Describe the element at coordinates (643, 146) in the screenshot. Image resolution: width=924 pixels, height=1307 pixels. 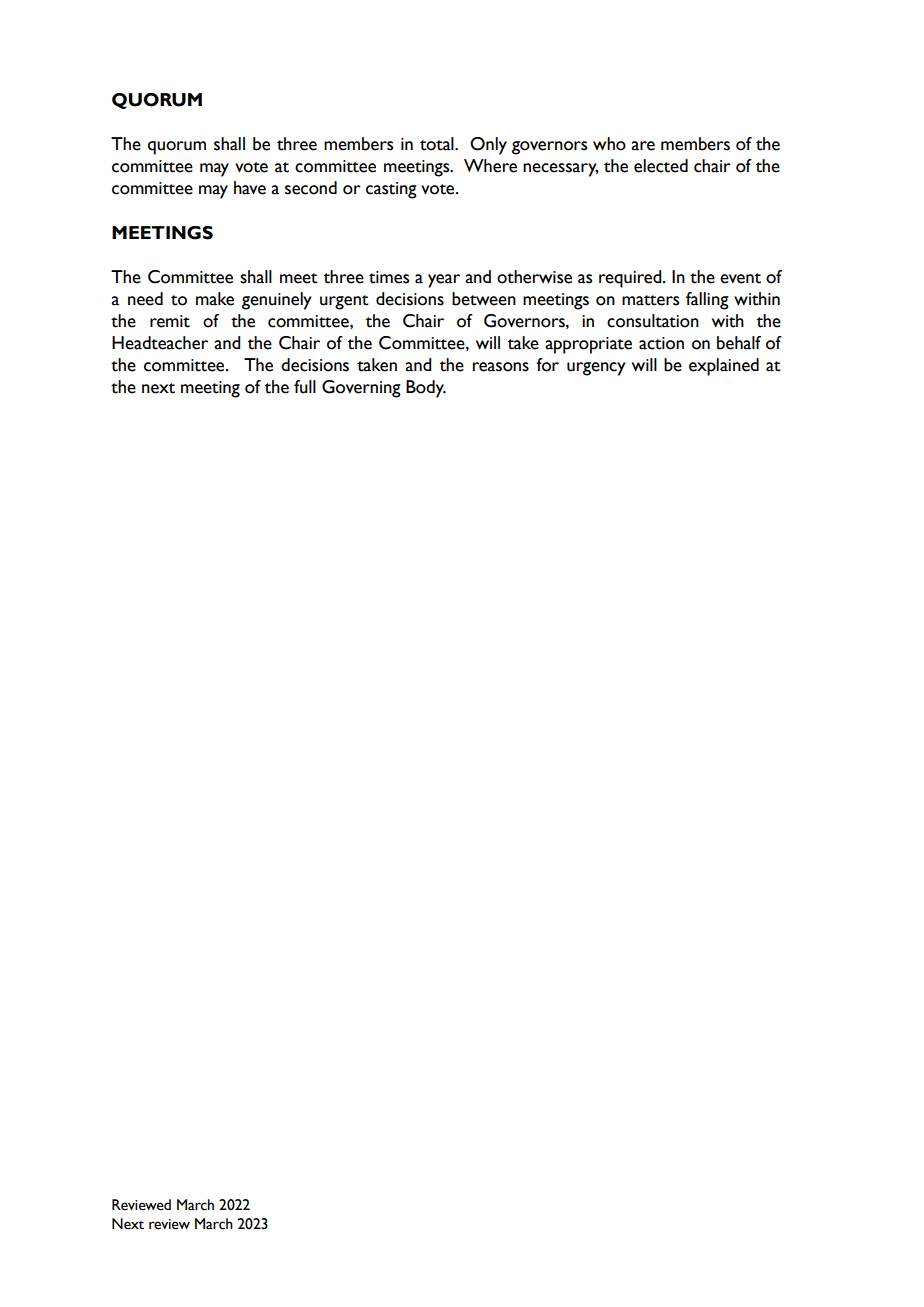
I see `are` at that location.
